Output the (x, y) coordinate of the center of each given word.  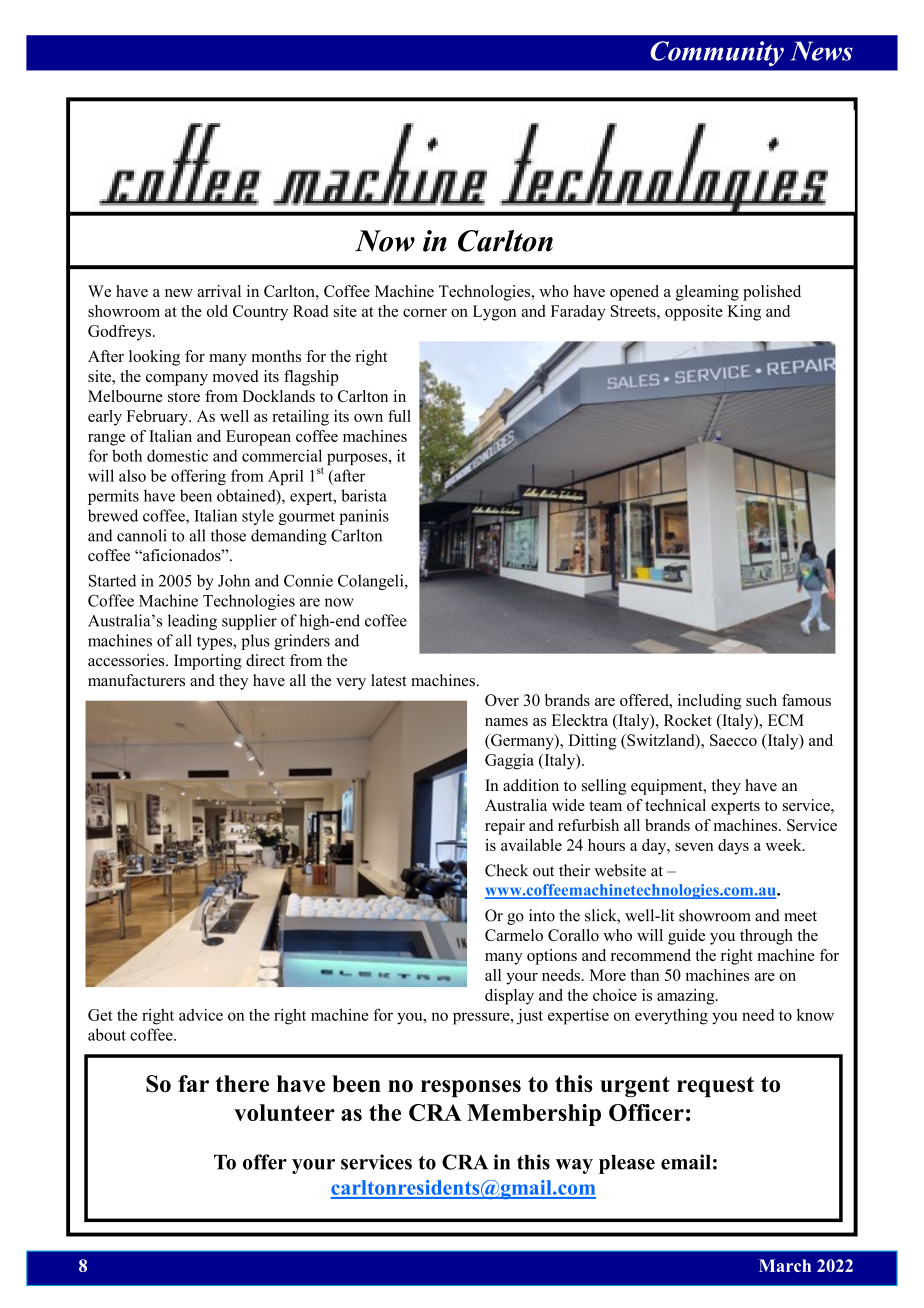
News (822, 51)
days (733, 847)
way (574, 1166)
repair (505, 827)
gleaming (707, 293)
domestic (177, 455)
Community (717, 54)
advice (201, 1015)
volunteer (284, 1112)
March (785, 1265)
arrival (219, 291)
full (399, 416)
